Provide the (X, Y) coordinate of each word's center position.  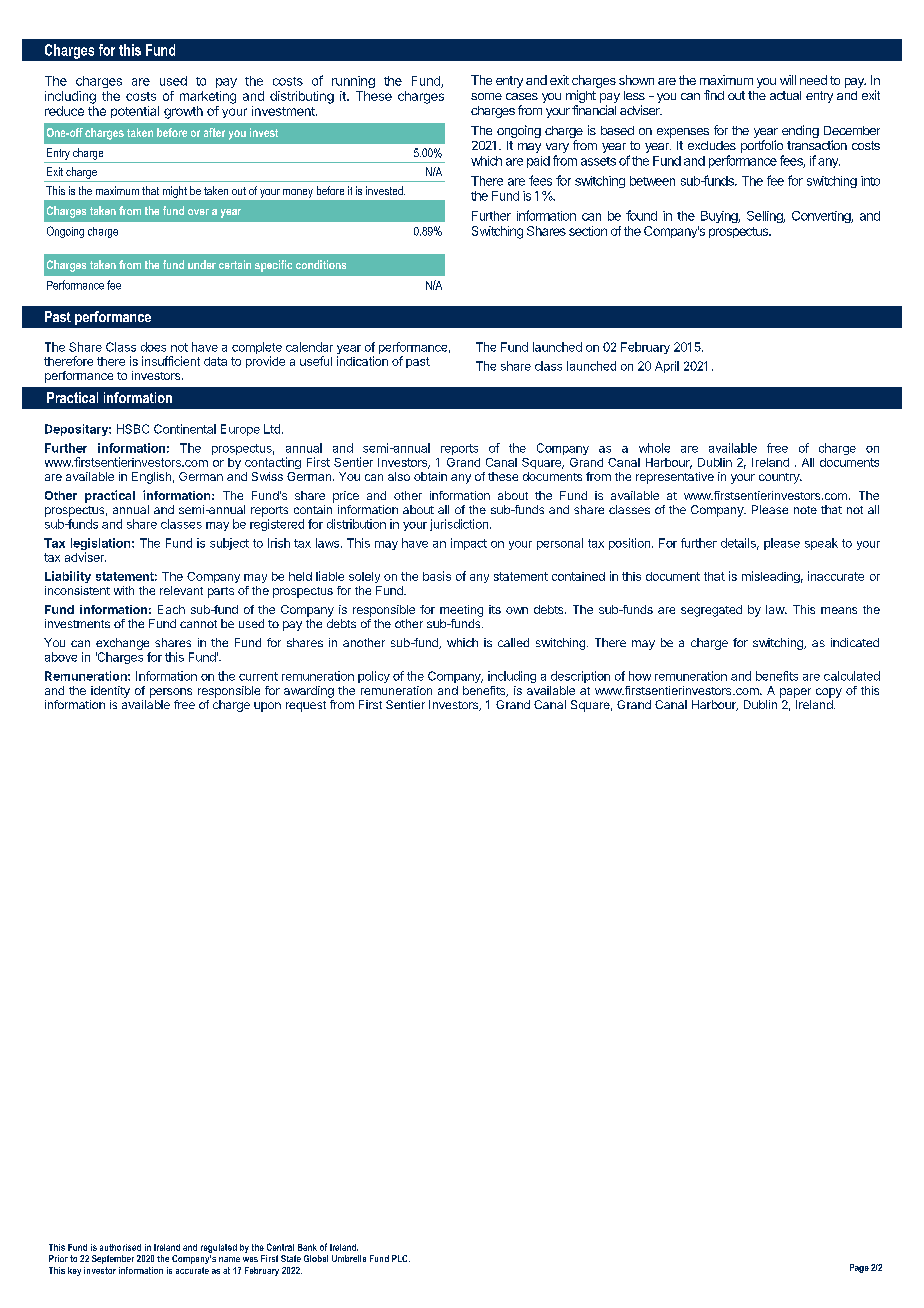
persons (171, 693)
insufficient (171, 361)
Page (859, 1268)
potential (135, 112)
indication (362, 361)
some (486, 96)
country (780, 478)
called (513, 642)
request (306, 706)
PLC (401, 1258)
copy (829, 693)
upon (267, 707)
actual (785, 95)
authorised (120, 1247)
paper (795, 693)
